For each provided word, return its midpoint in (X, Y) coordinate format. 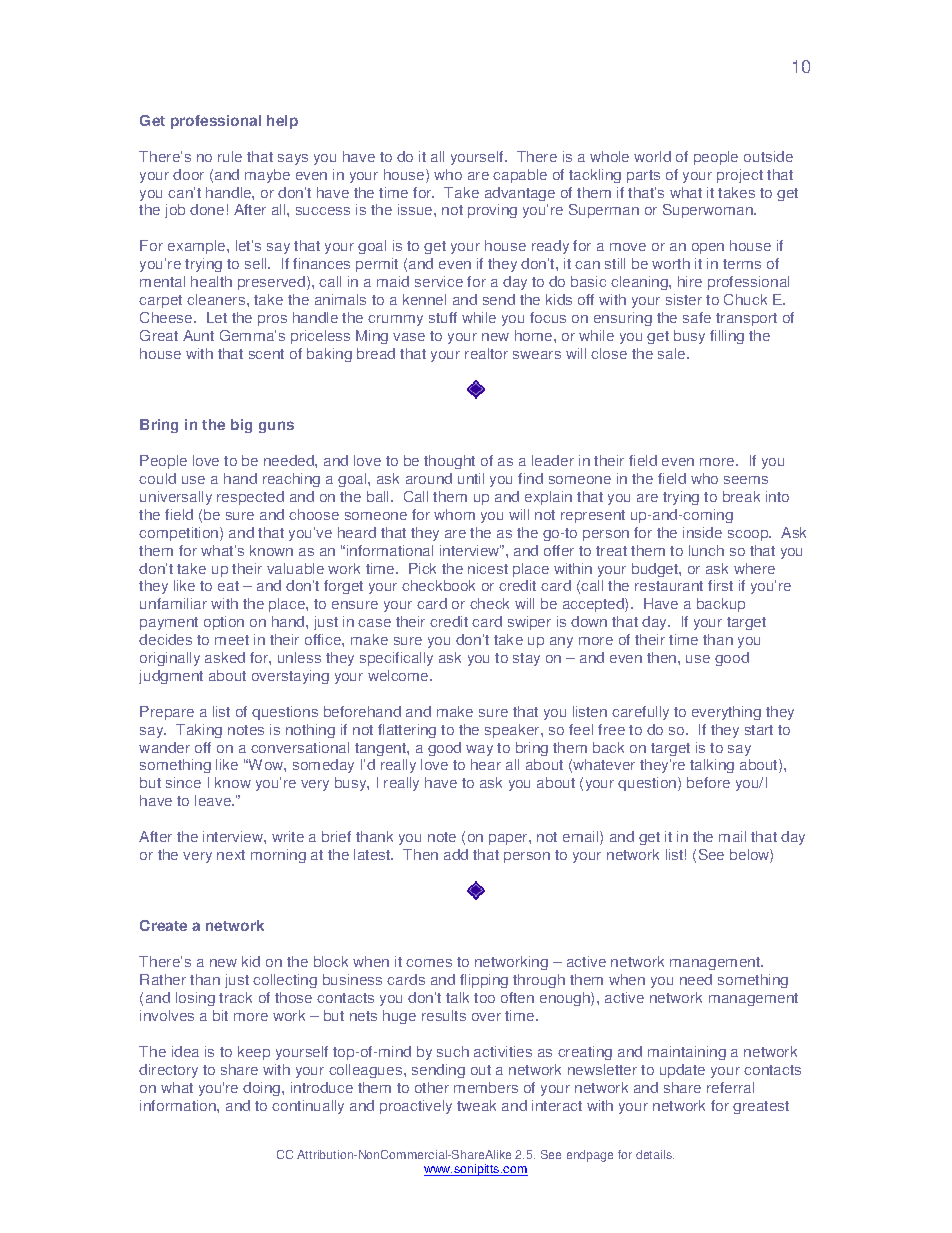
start (759, 730)
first (720, 585)
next (231, 855)
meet (232, 640)
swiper (529, 623)
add (456, 854)
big (241, 426)
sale (673, 353)
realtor (486, 353)
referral (730, 1087)
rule (230, 156)
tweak (476, 1105)
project (740, 176)
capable (520, 176)
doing (263, 1089)
